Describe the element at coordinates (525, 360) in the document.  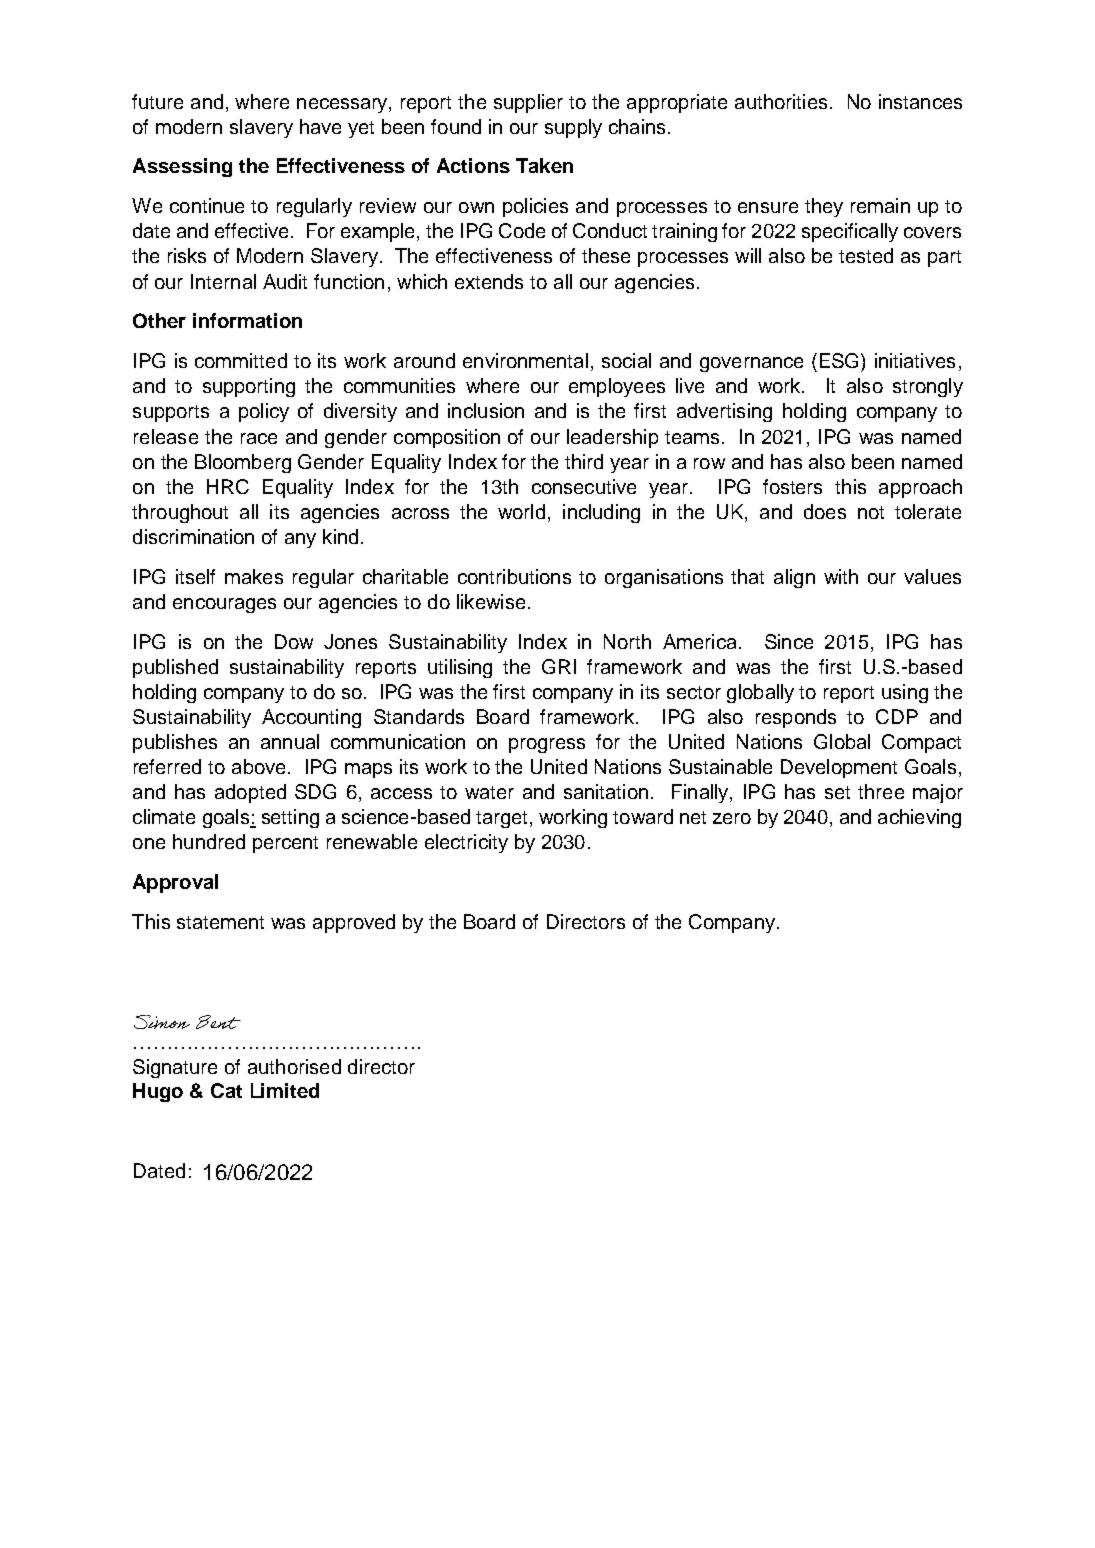
I see `environmental` at that location.
